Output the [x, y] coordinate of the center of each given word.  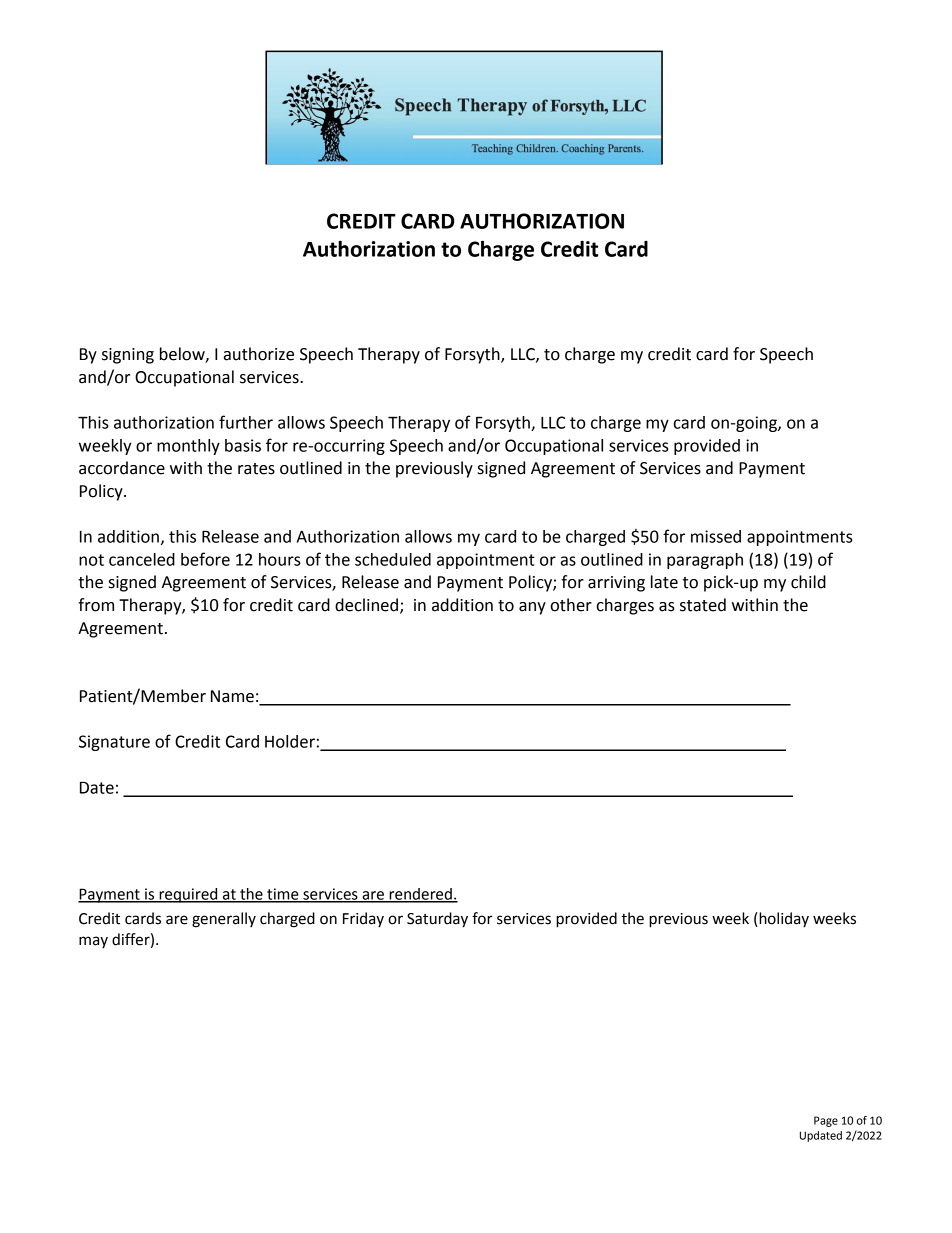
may [93, 942]
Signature [114, 743]
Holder [290, 741]
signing [128, 356]
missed [716, 536]
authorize [259, 354]
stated [703, 605]
